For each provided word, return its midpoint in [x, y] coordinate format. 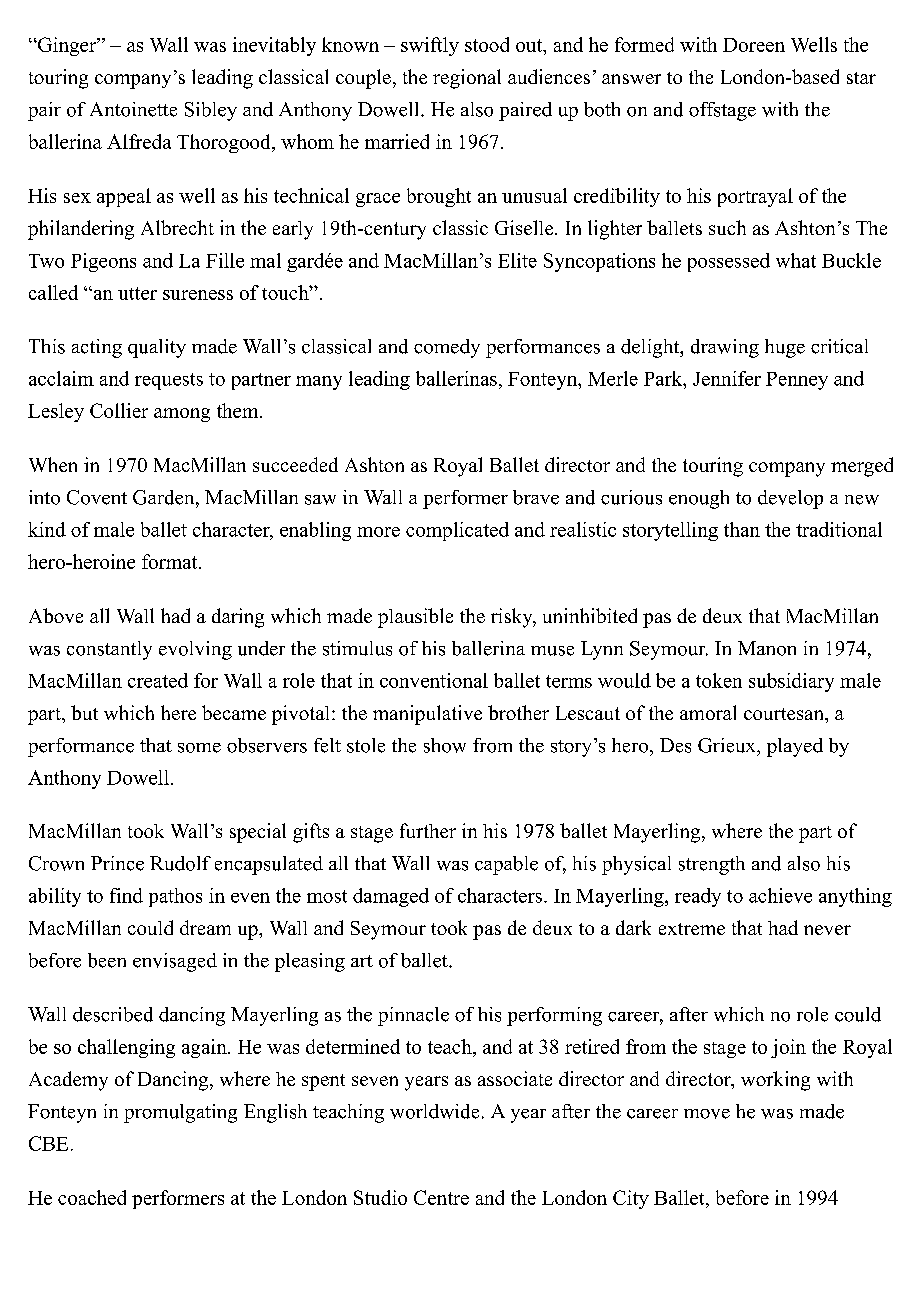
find [126, 895]
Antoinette [133, 109]
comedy [447, 348]
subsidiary [791, 682]
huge [785, 348]
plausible [415, 618]
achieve [780, 895]
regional [467, 79]
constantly [109, 650]
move [707, 1114]
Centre [441, 1197]
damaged [391, 897]
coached [92, 1197]
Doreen [754, 45]
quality [157, 348]
